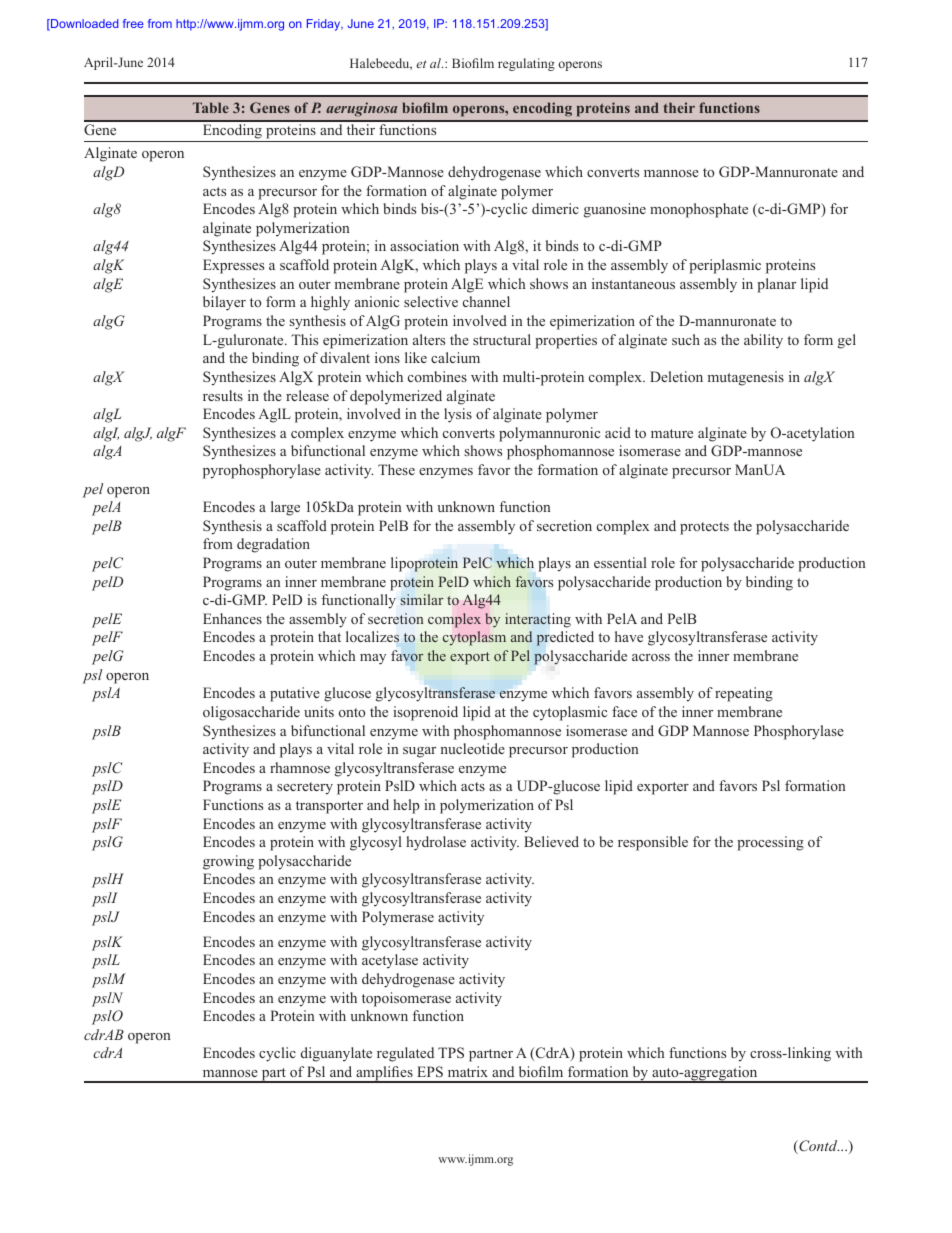 This screenshot has width=952, height=1233. Describe the element at coordinates (744, 694) in the screenshot. I see `repeating` at that location.
